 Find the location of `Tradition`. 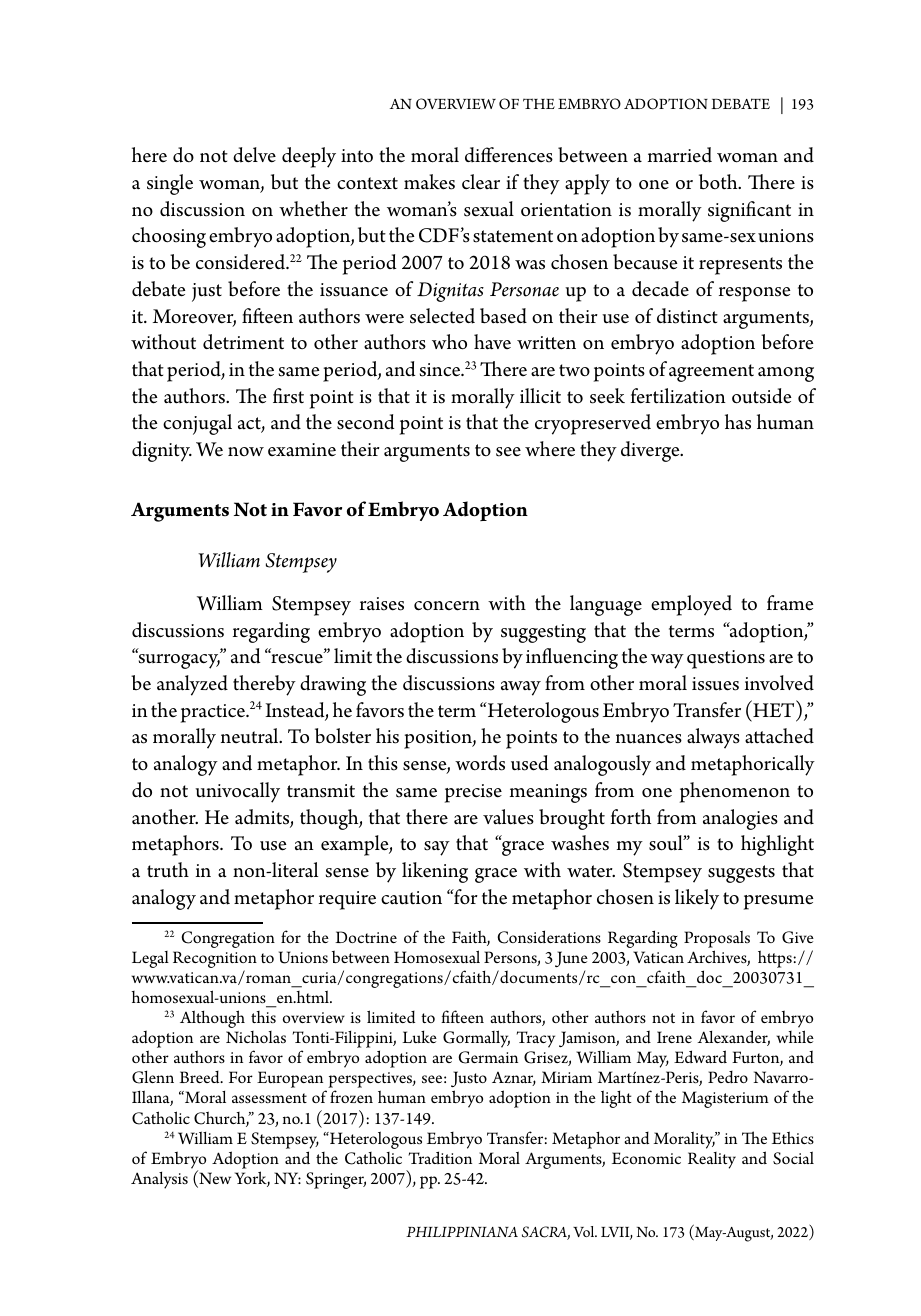

Tradition is located at coordinates (440, 1157).
